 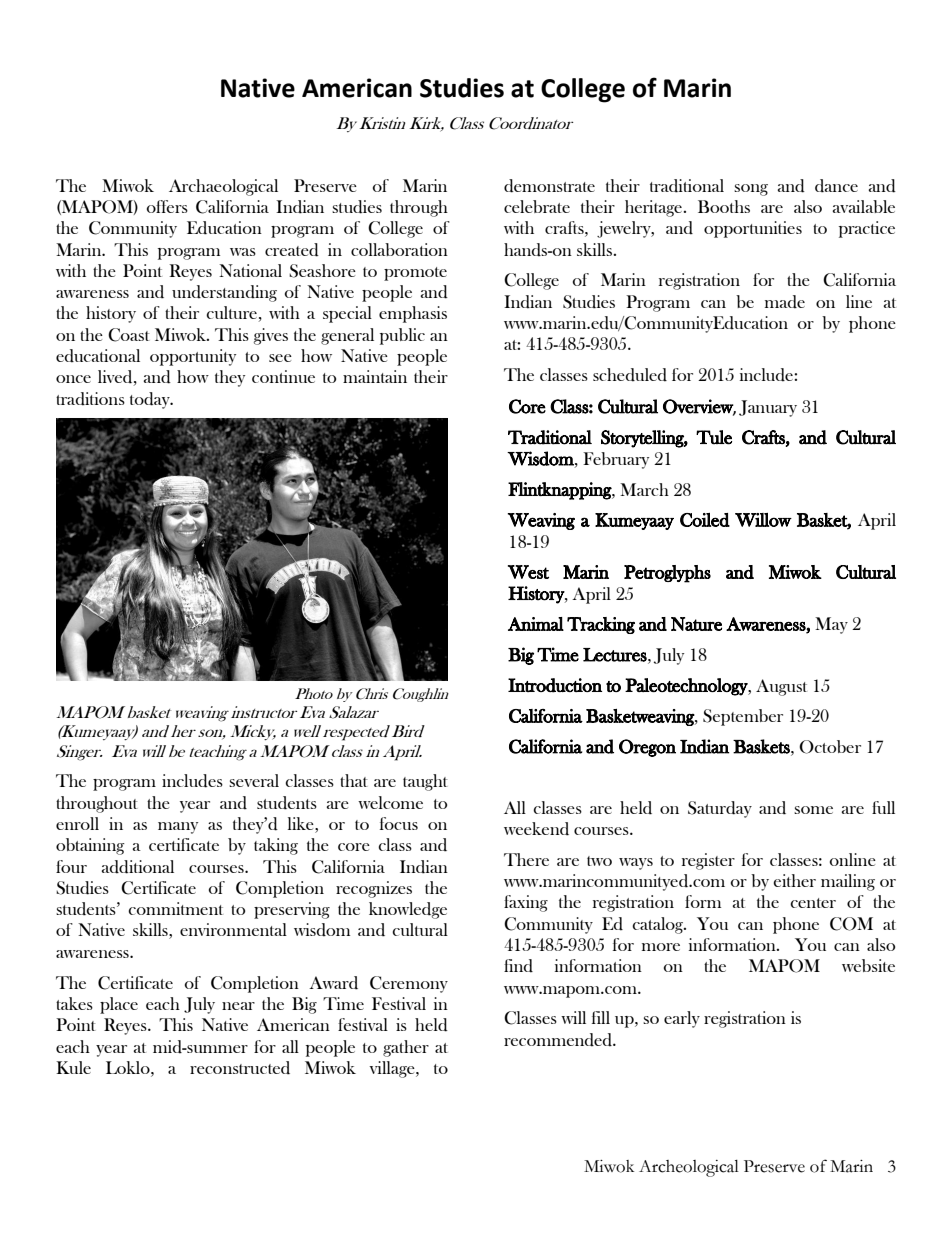 I want to click on August, so click(x=781, y=687).
